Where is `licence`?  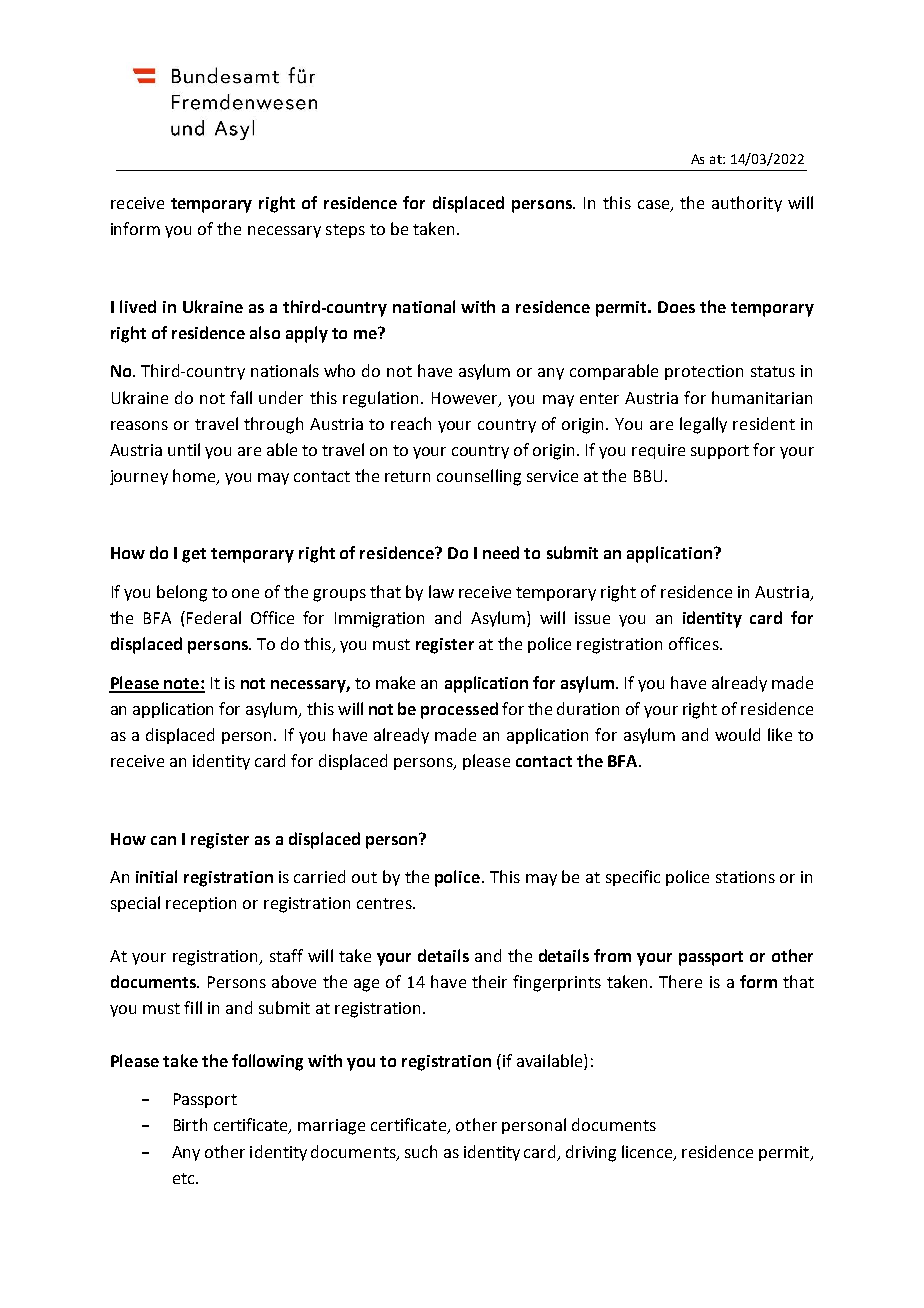 licence is located at coordinates (648, 1152).
